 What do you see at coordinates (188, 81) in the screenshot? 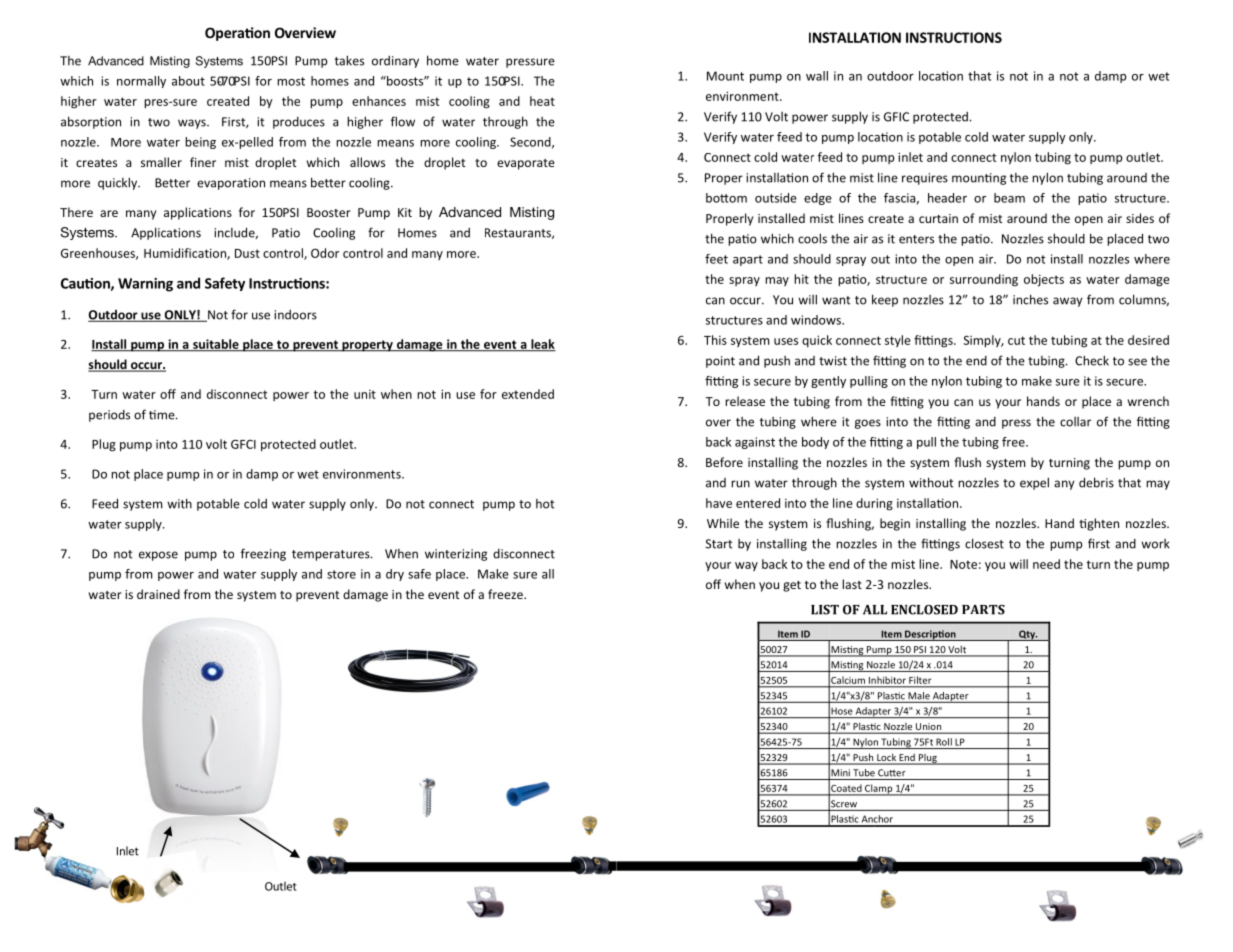
I see `about` at bounding box center [188, 81].
